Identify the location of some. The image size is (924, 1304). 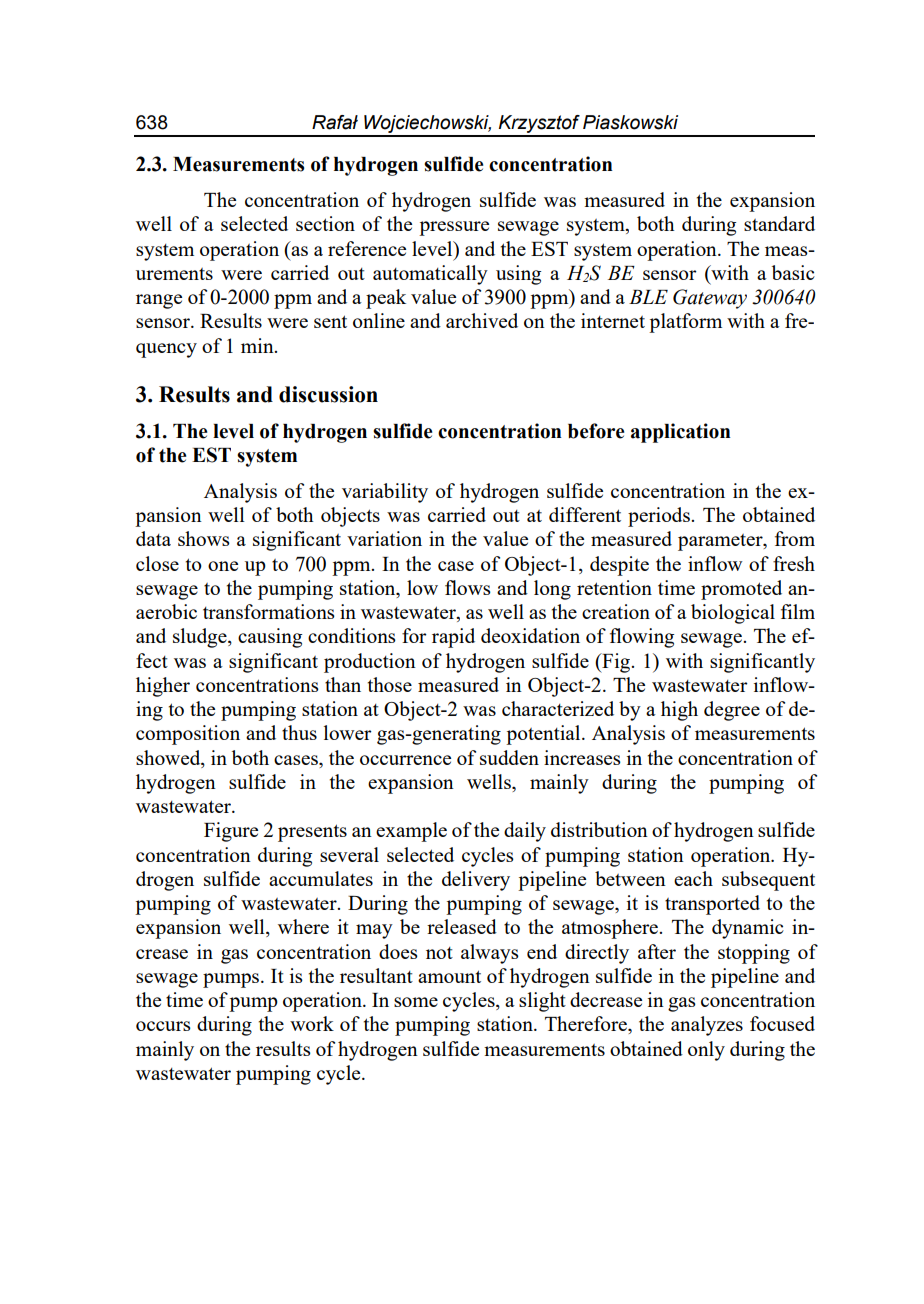
(416, 1002).
